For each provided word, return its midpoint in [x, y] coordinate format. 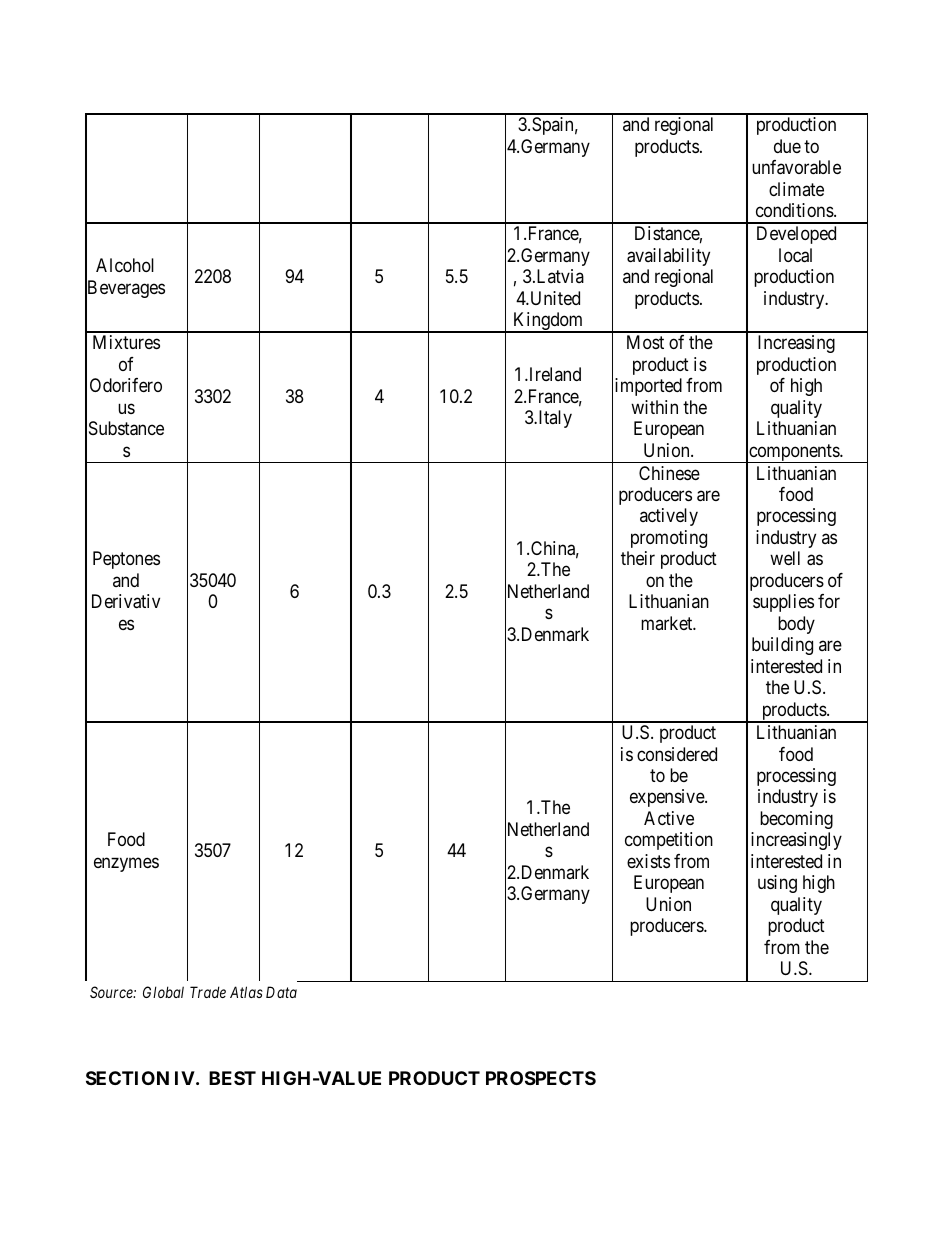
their [638, 558]
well [785, 558]
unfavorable [796, 167]
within [654, 407]
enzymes [126, 864]
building [782, 646]
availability [668, 257]
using [777, 884]
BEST [232, 1078]
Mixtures [126, 342]
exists [648, 861]
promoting [669, 539]
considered [677, 754]
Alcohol [125, 265]
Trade [208, 992]
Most [645, 342]
